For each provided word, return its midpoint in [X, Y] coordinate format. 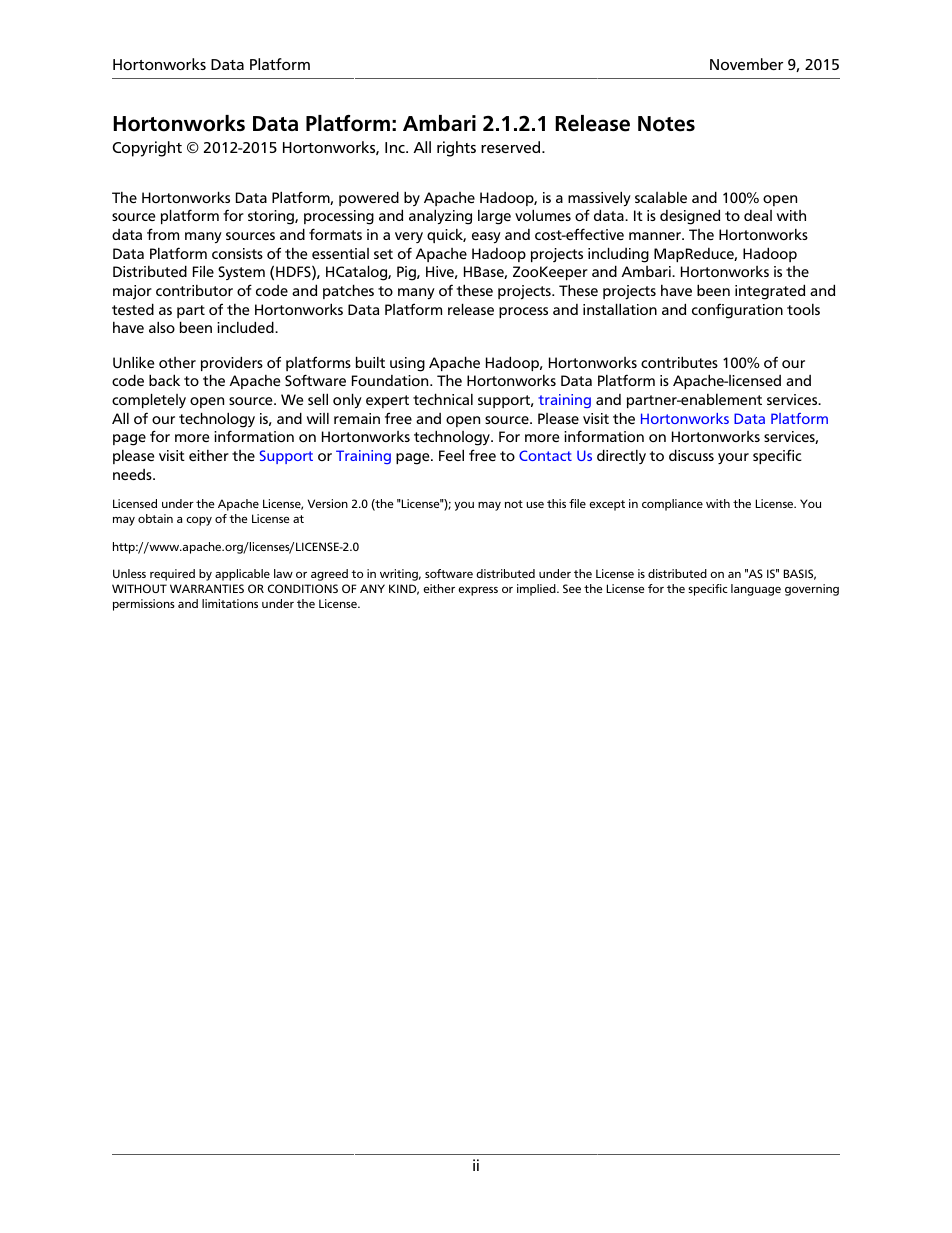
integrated [770, 292]
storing [272, 217]
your [733, 458]
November [746, 64]
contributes [679, 362]
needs [133, 474]
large [494, 217]
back [164, 380]
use [535, 505]
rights [456, 149]
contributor [194, 290]
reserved [512, 147]
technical [443, 399]
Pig [407, 273]
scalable [661, 197]
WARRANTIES [207, 588]
